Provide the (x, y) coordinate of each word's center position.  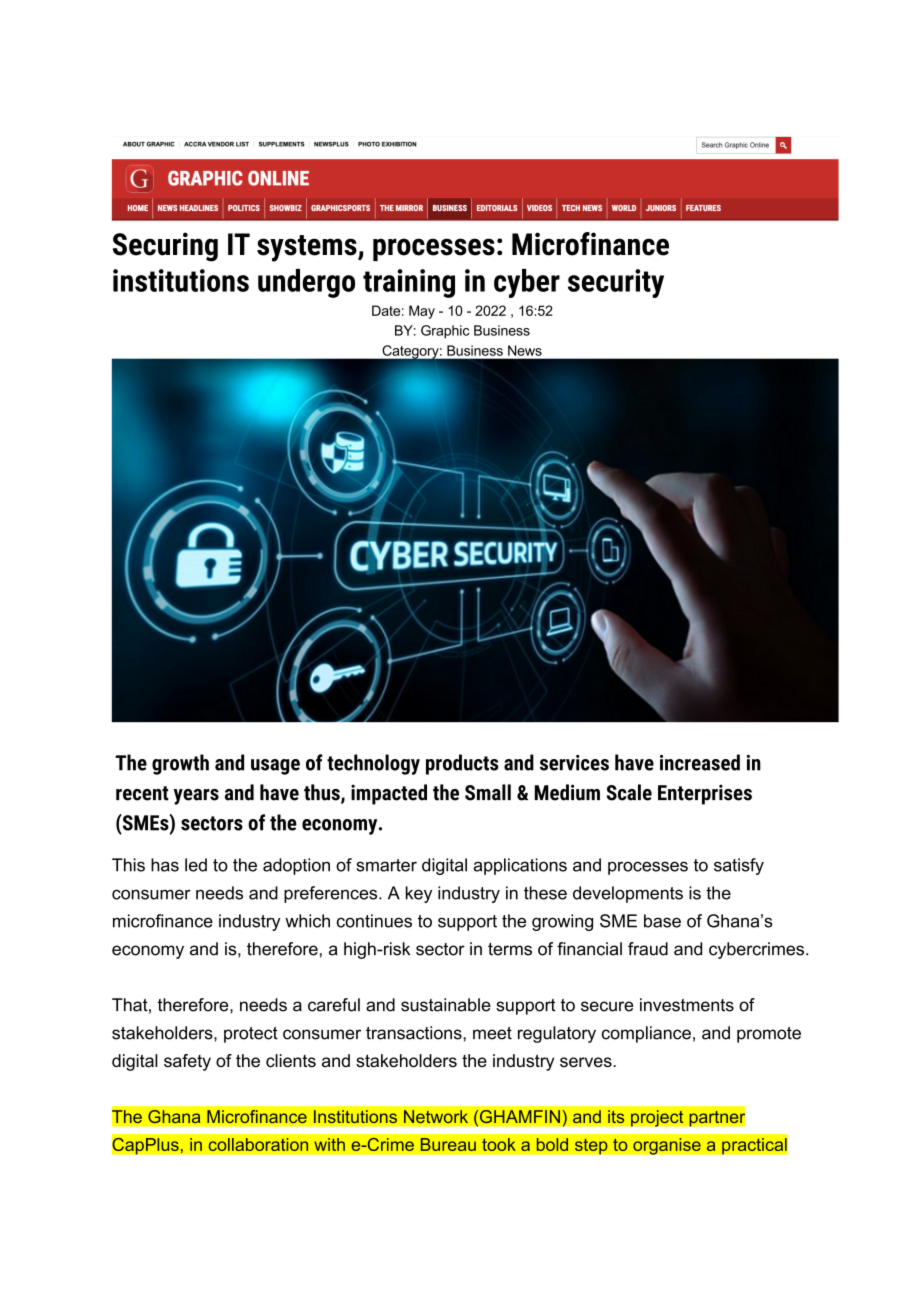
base (662, 921)
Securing (165, 247)
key (419, 894)
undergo (306, 283)
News (525, 350)
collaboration (258, 1144)
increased (700, 762)
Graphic (445, 332)
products (462, 764)
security (616, 283)
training (409, 283)
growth (180, 764)
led (196, 865)
